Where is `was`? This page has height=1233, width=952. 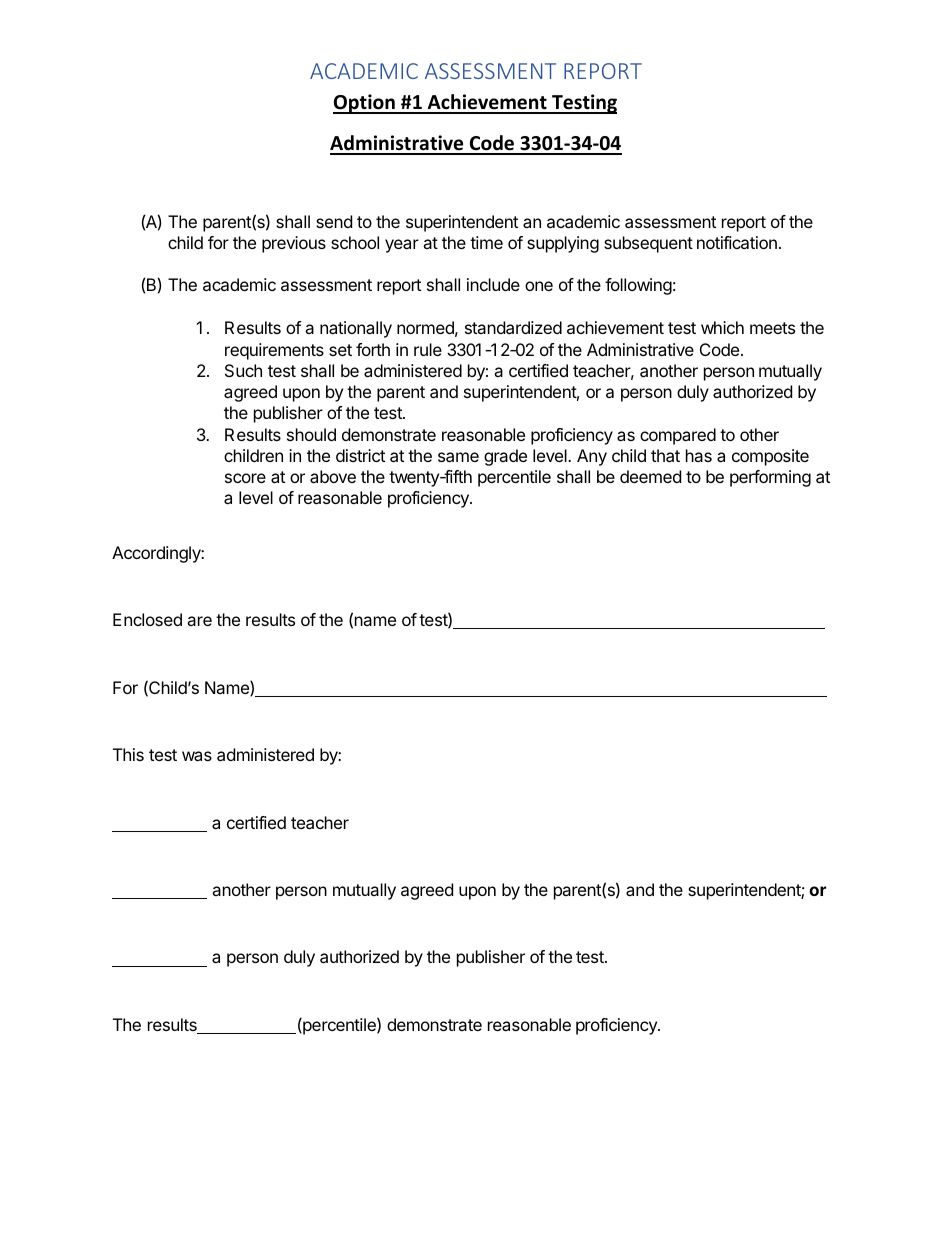
was is located at coordinates (197, 756).
